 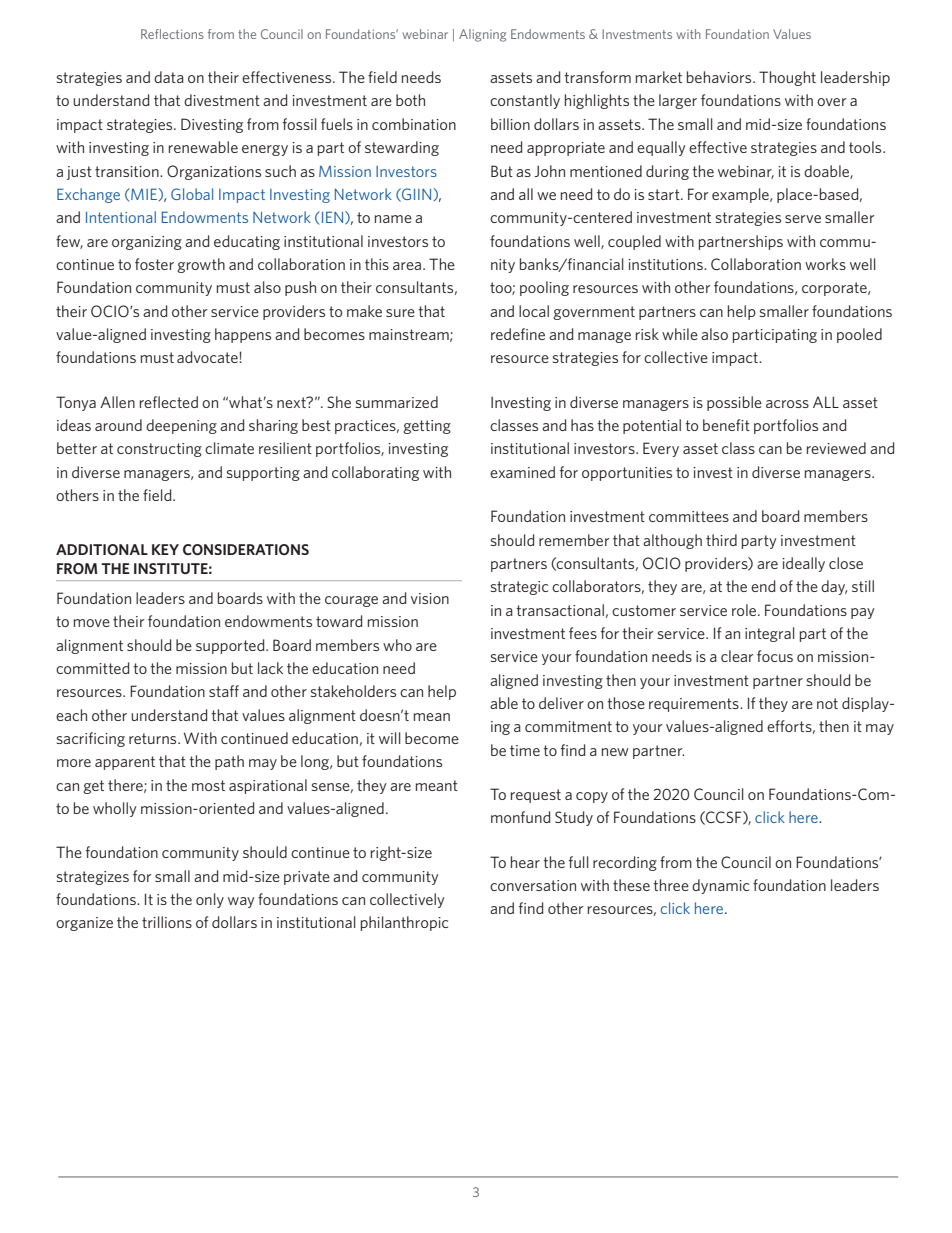 What do you see at coordinates (159, 450) in the document?
I see `constructing` at bounding box center [159, 450].
